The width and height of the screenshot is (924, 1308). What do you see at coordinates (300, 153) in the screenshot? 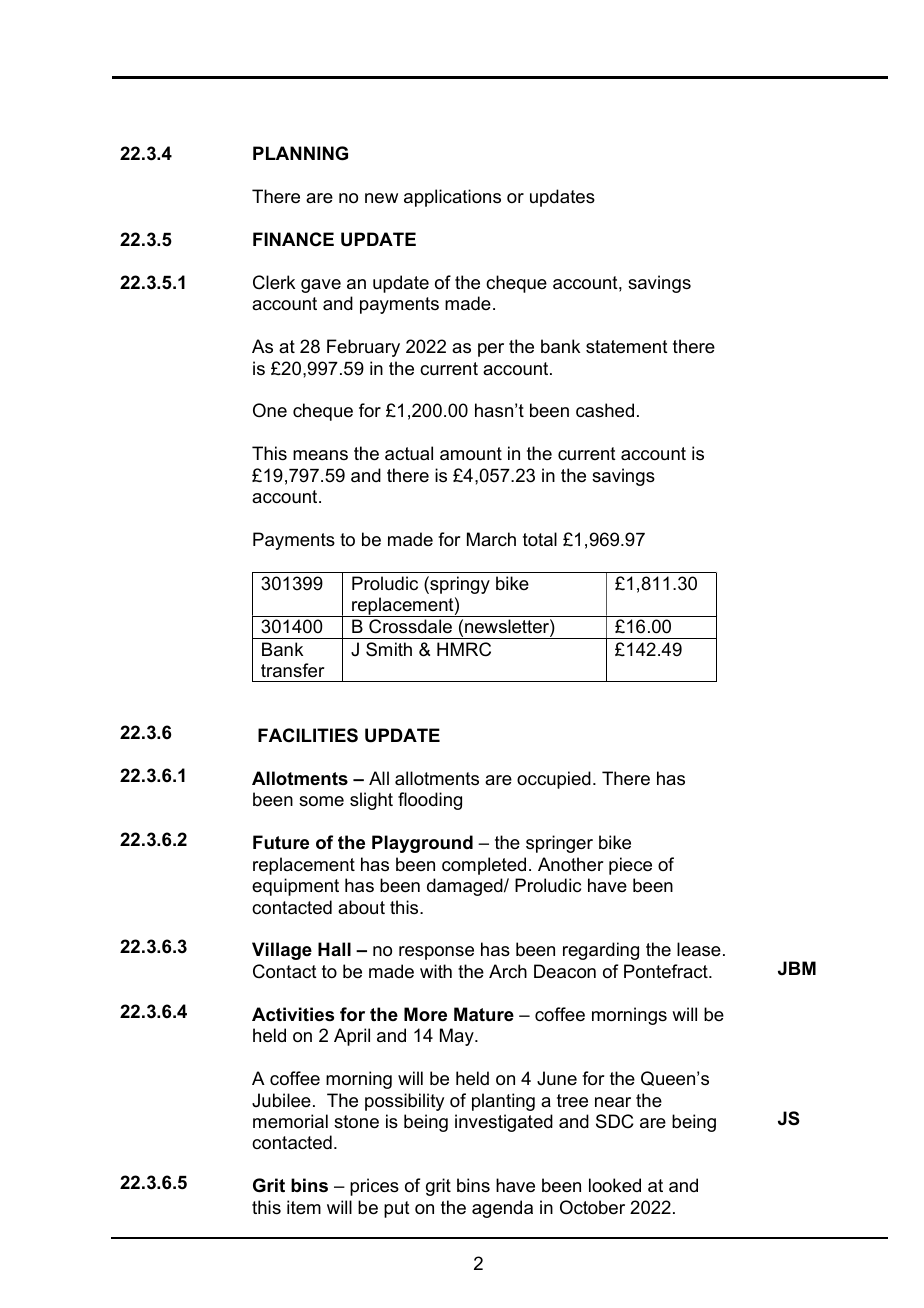
I see `PLANNING` at bounding box center [300, 153].
